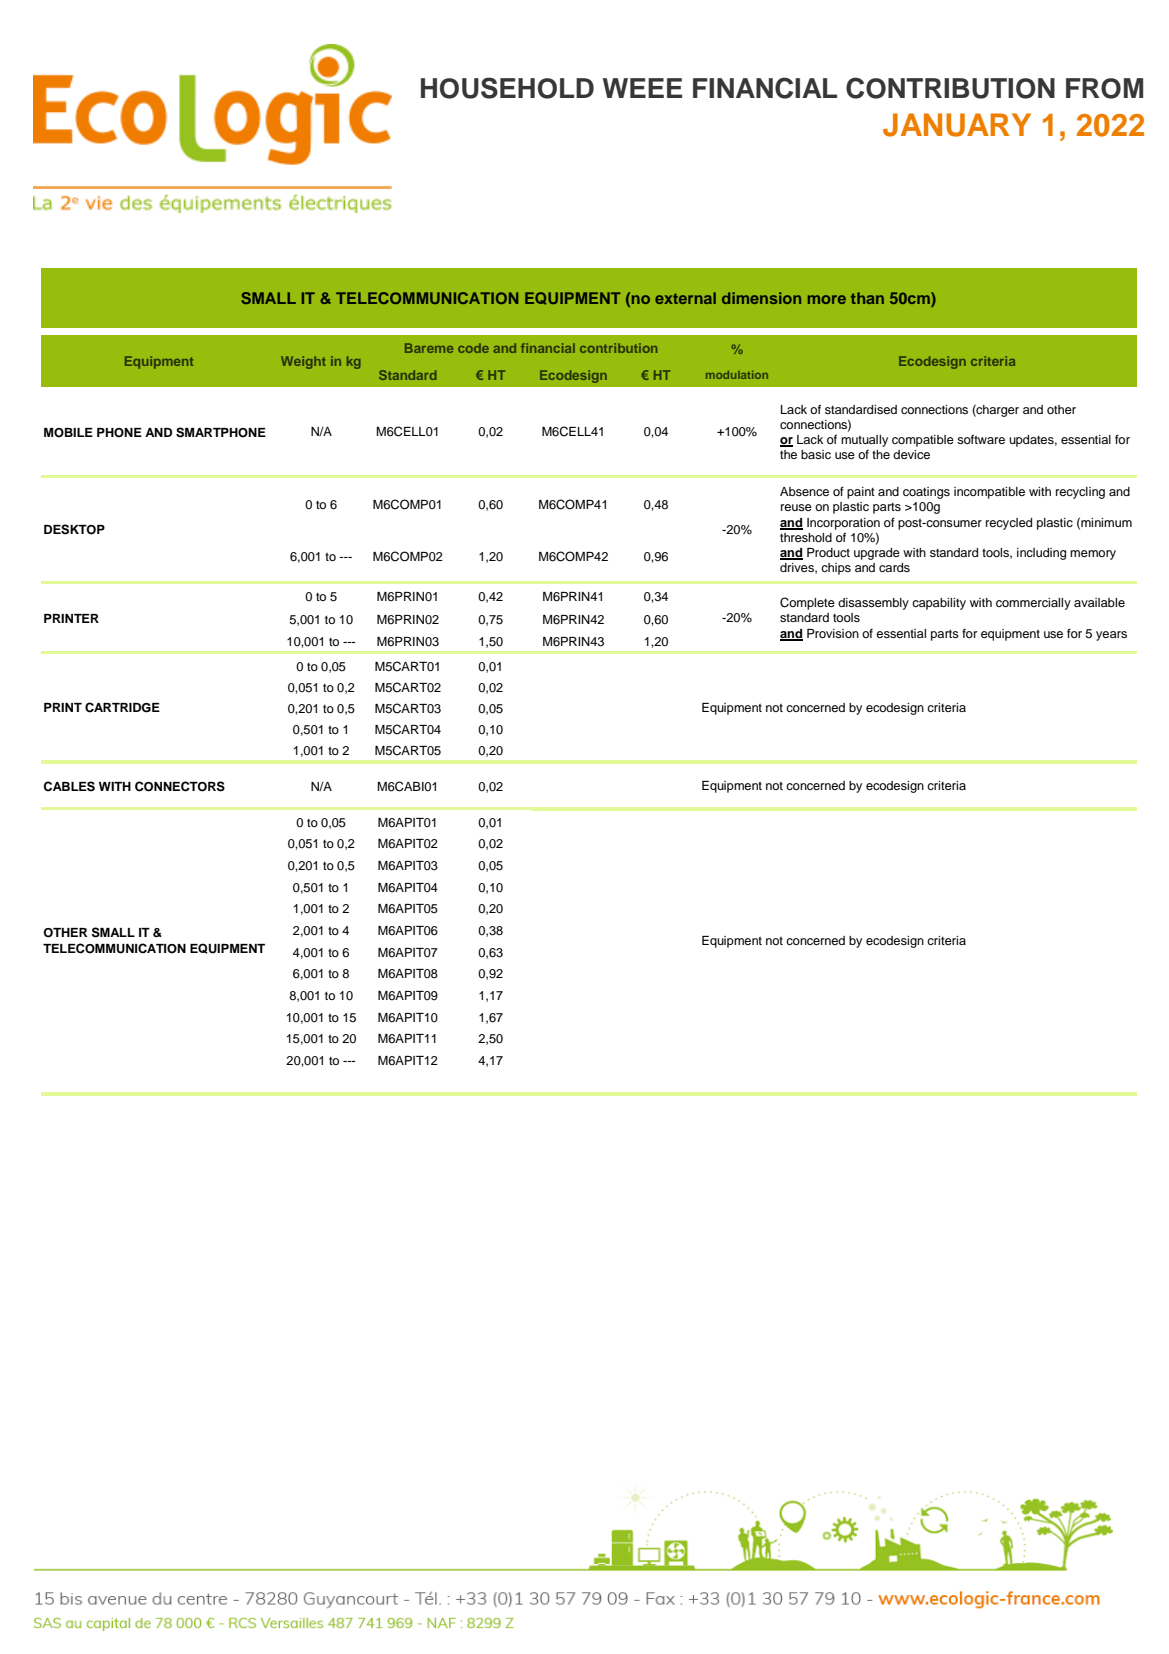  What do you see at coordinates (180, 786) in the image?
I see `CONNECTORS` at bounding box center [180, 786].
